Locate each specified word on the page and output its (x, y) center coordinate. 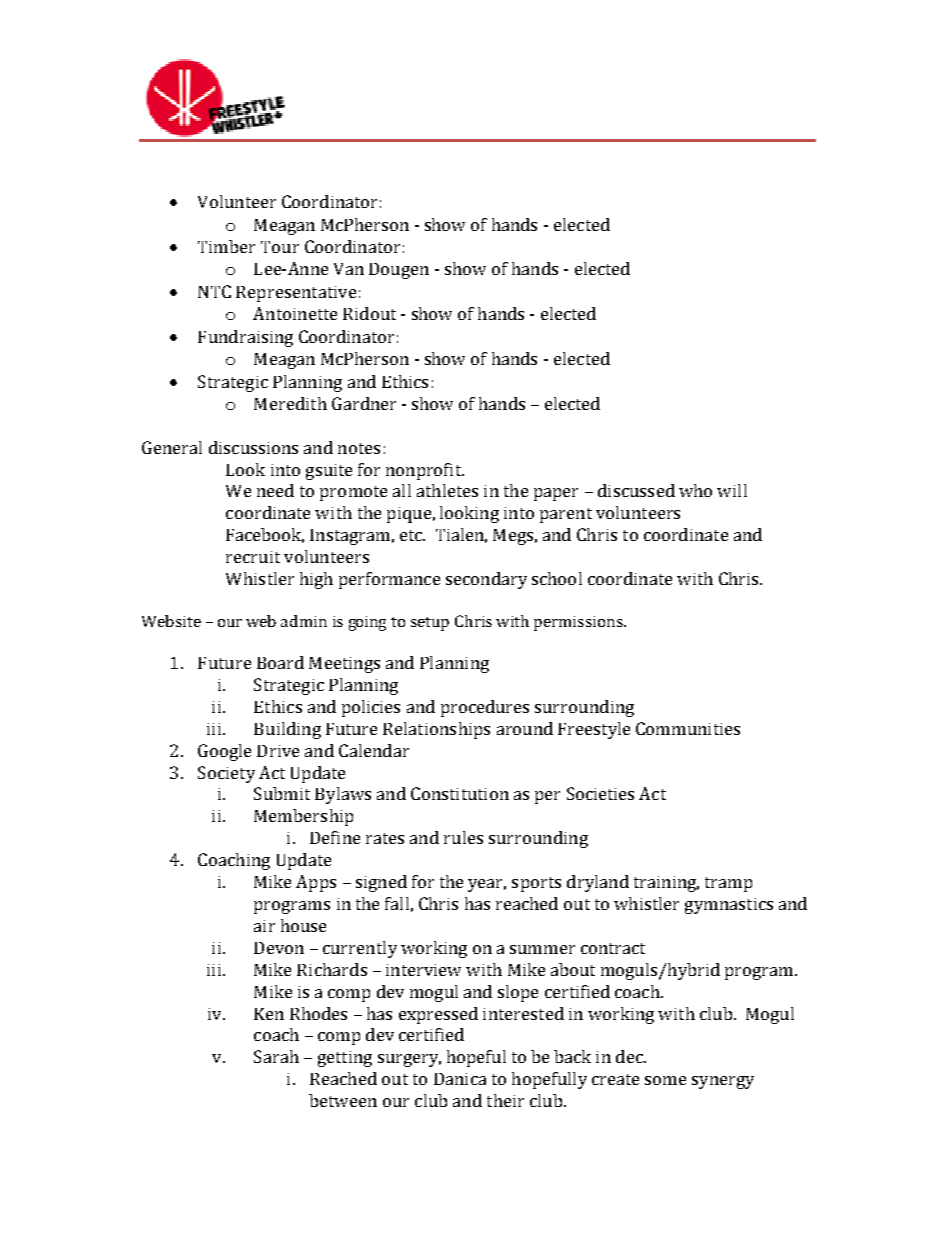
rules (463, 837)
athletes (447, 490)
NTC (214, 291)
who (695, 490)
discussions (253, 447)
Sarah (276, 1056)
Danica (460, 1079)
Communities (688, 728)
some (665, 1080)
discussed (636, 490)
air (264, 926)
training (666, 884)
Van (349, 269)
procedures (485, 708)
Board (280, 662)
